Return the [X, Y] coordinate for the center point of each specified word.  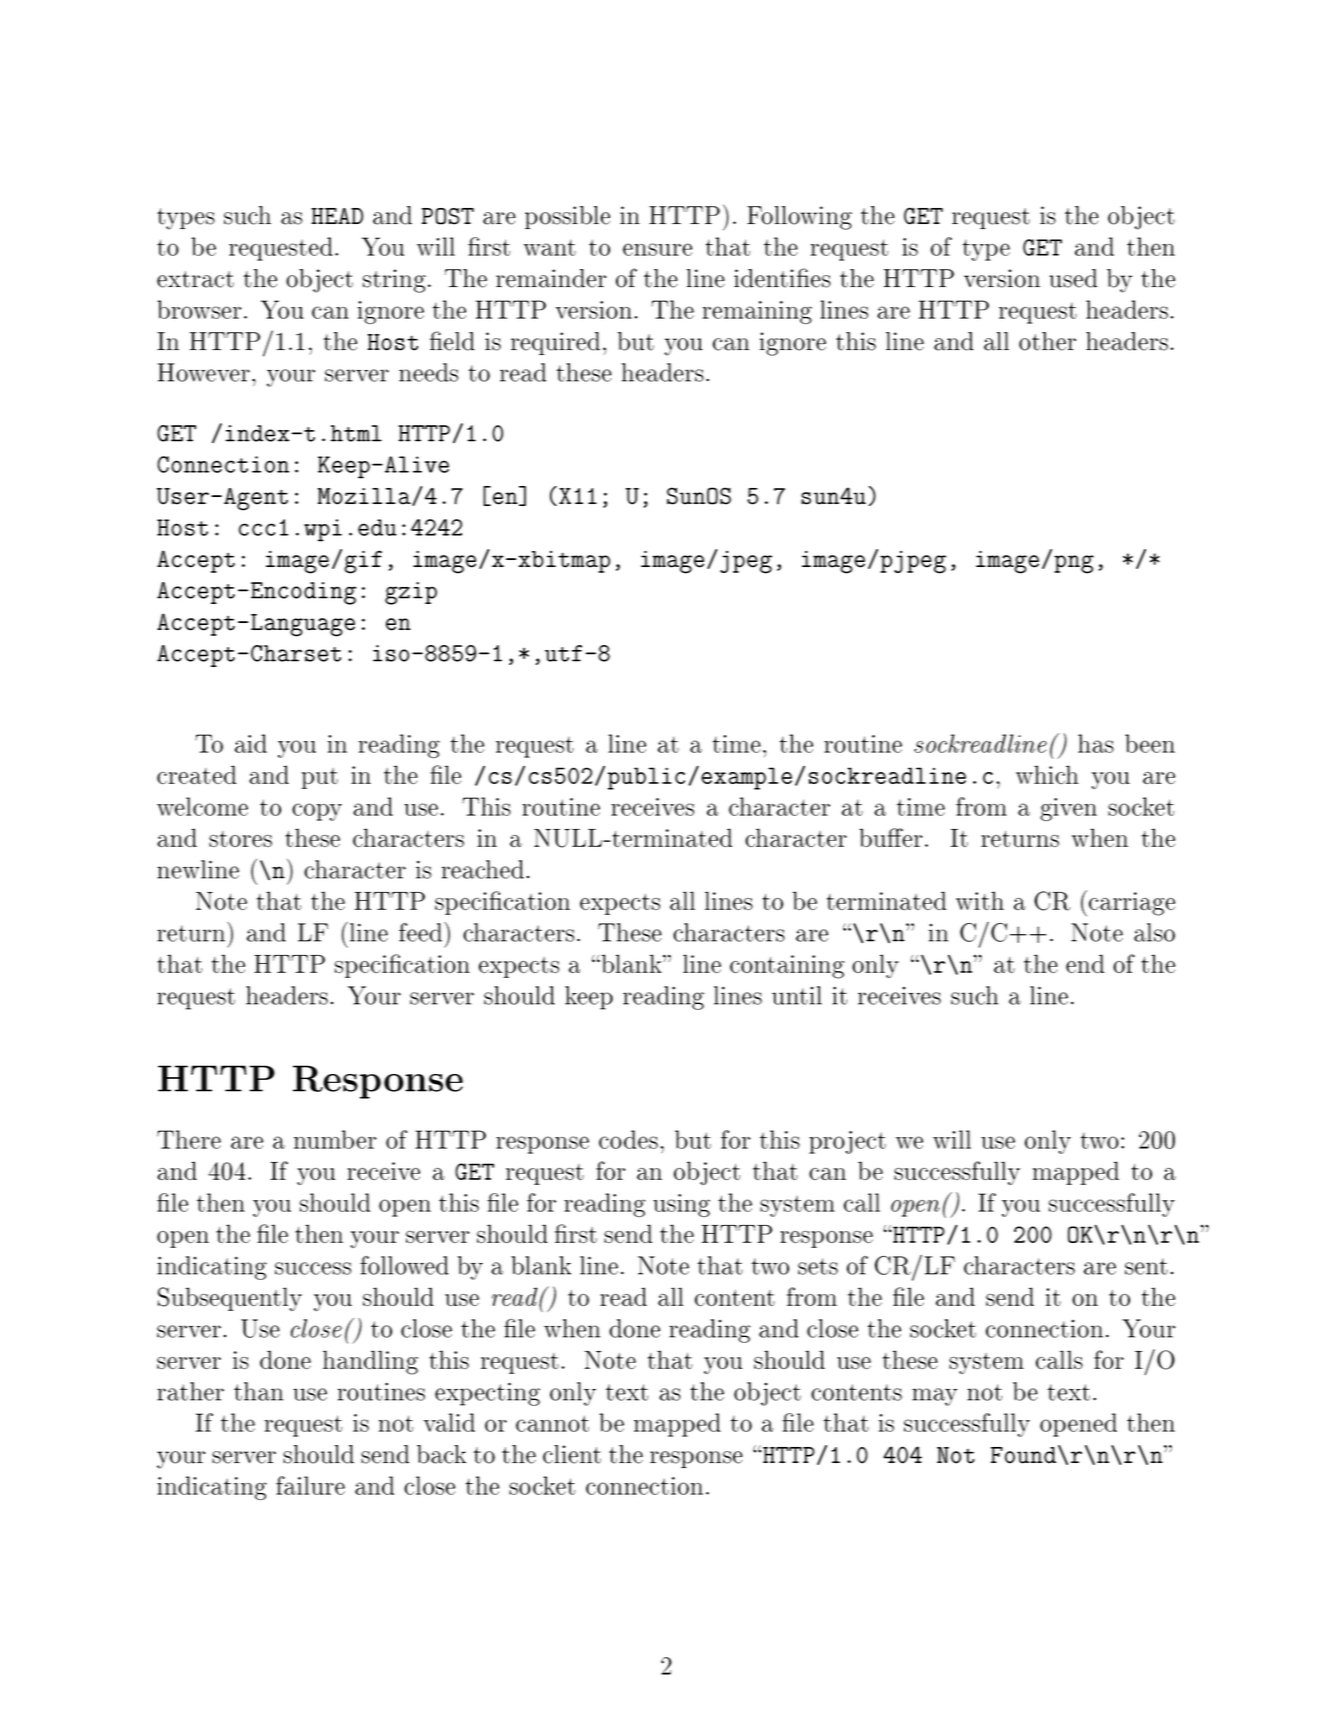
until [797, 995]
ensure [657, 249]
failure [310, 1485]
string [394, 281]
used [1073, 278]
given [1068, 809]
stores [240, 839]
